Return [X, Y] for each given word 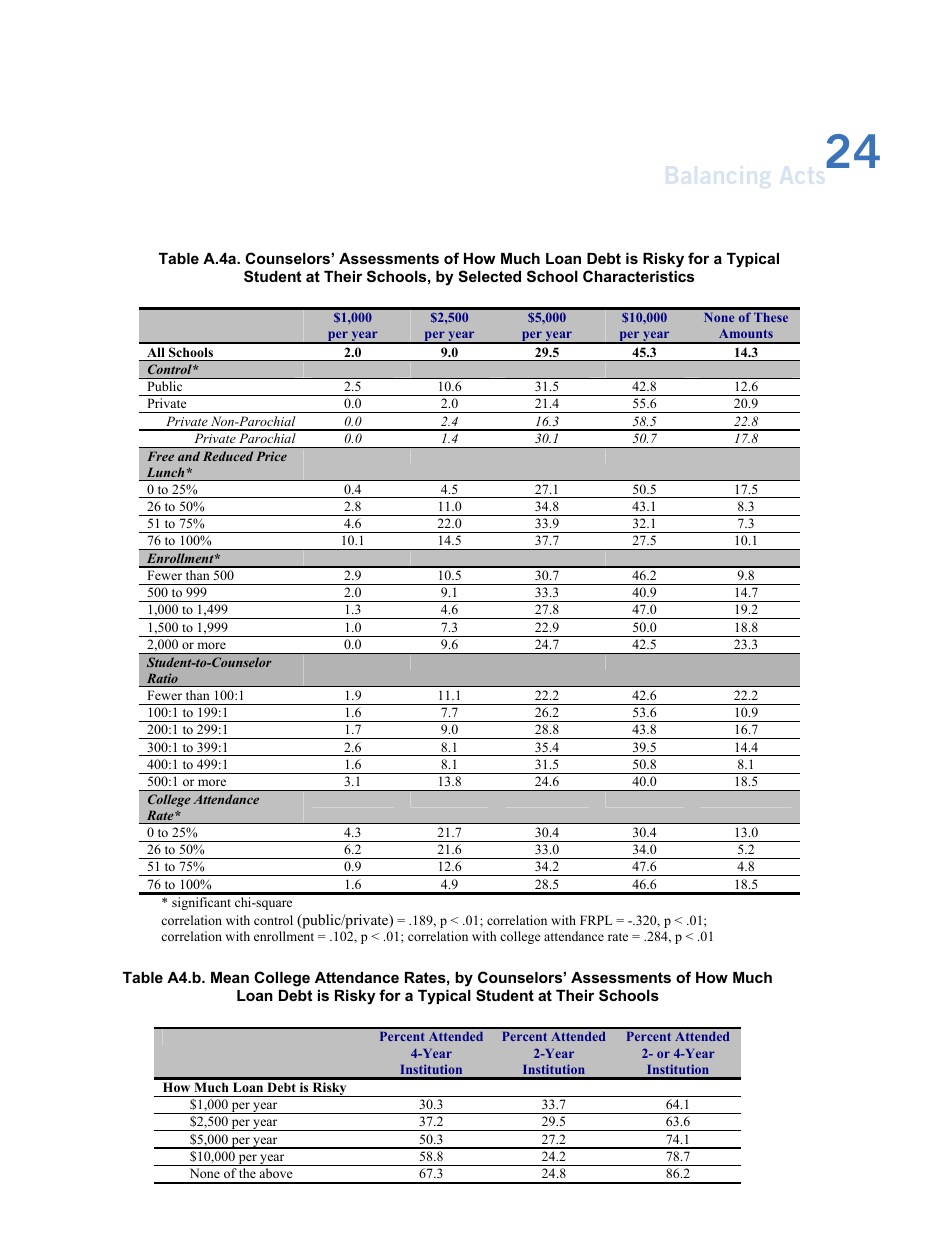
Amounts [746, 333]
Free [160, 456]
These [771, 317]
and [189, 456]
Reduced [228, 456]
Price [271, 456]
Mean [230, 977]
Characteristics [638, 276]
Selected [489, 276]
